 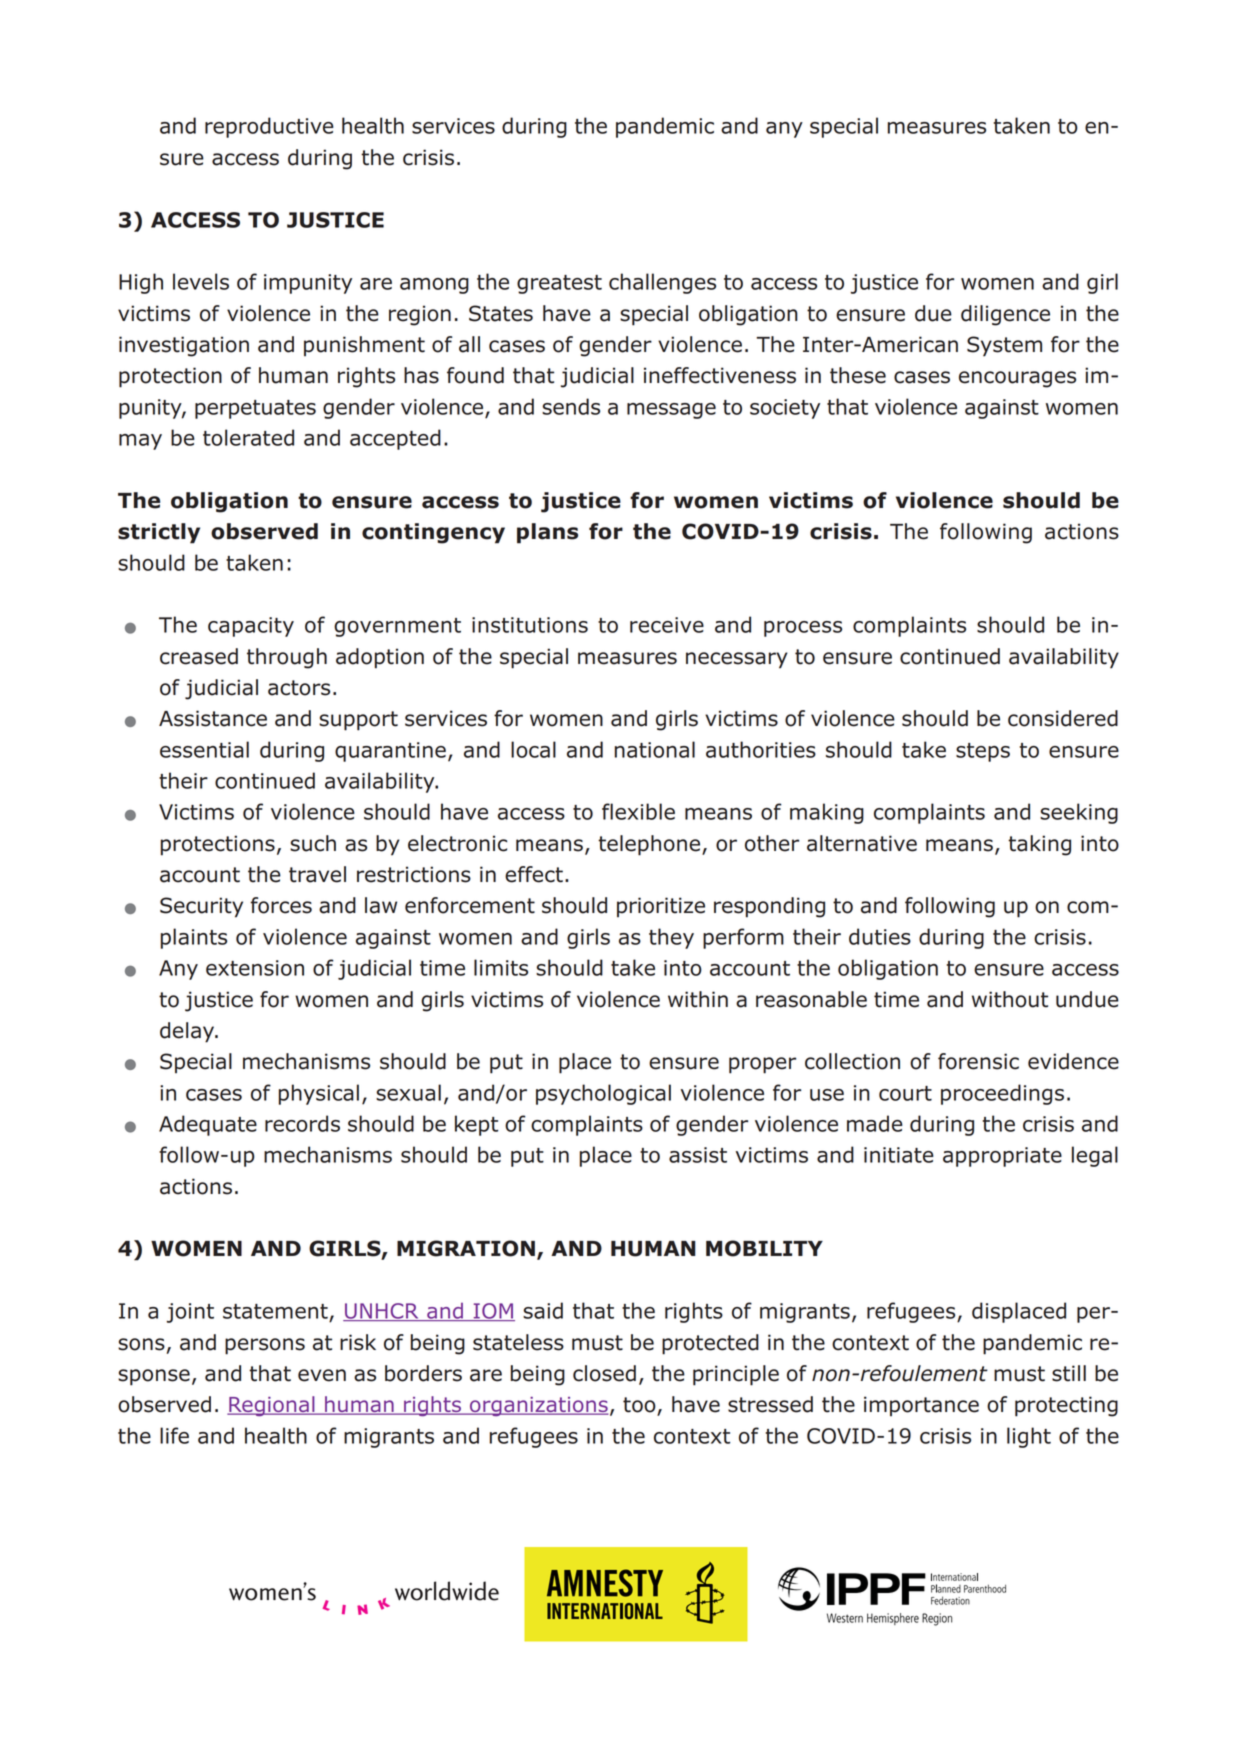 What do you see at coordinates (1039, 845) in the page?
I see `taking` at bounding box center [1039, 845].
